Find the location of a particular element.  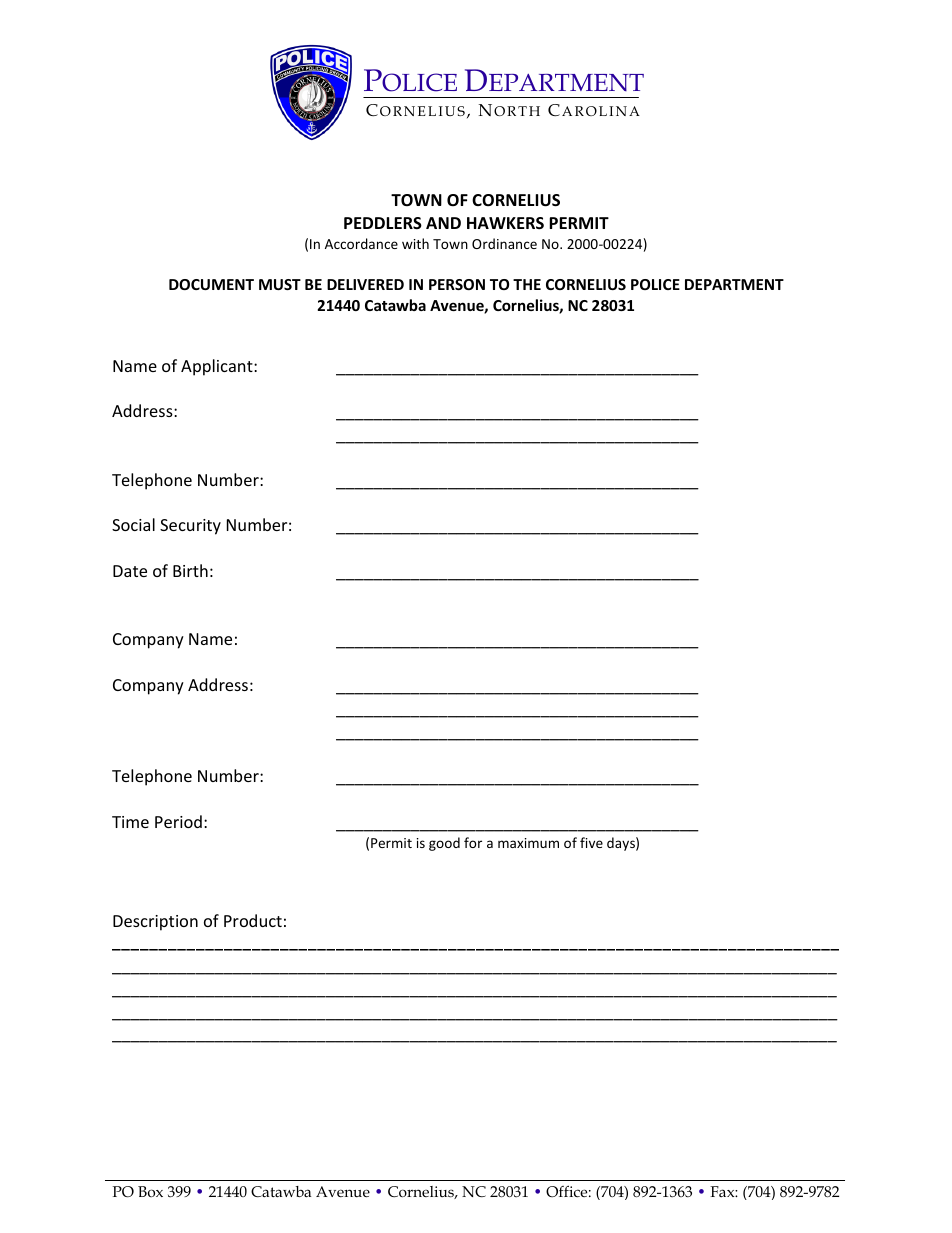

Security is located at coordinates (190, 527).
